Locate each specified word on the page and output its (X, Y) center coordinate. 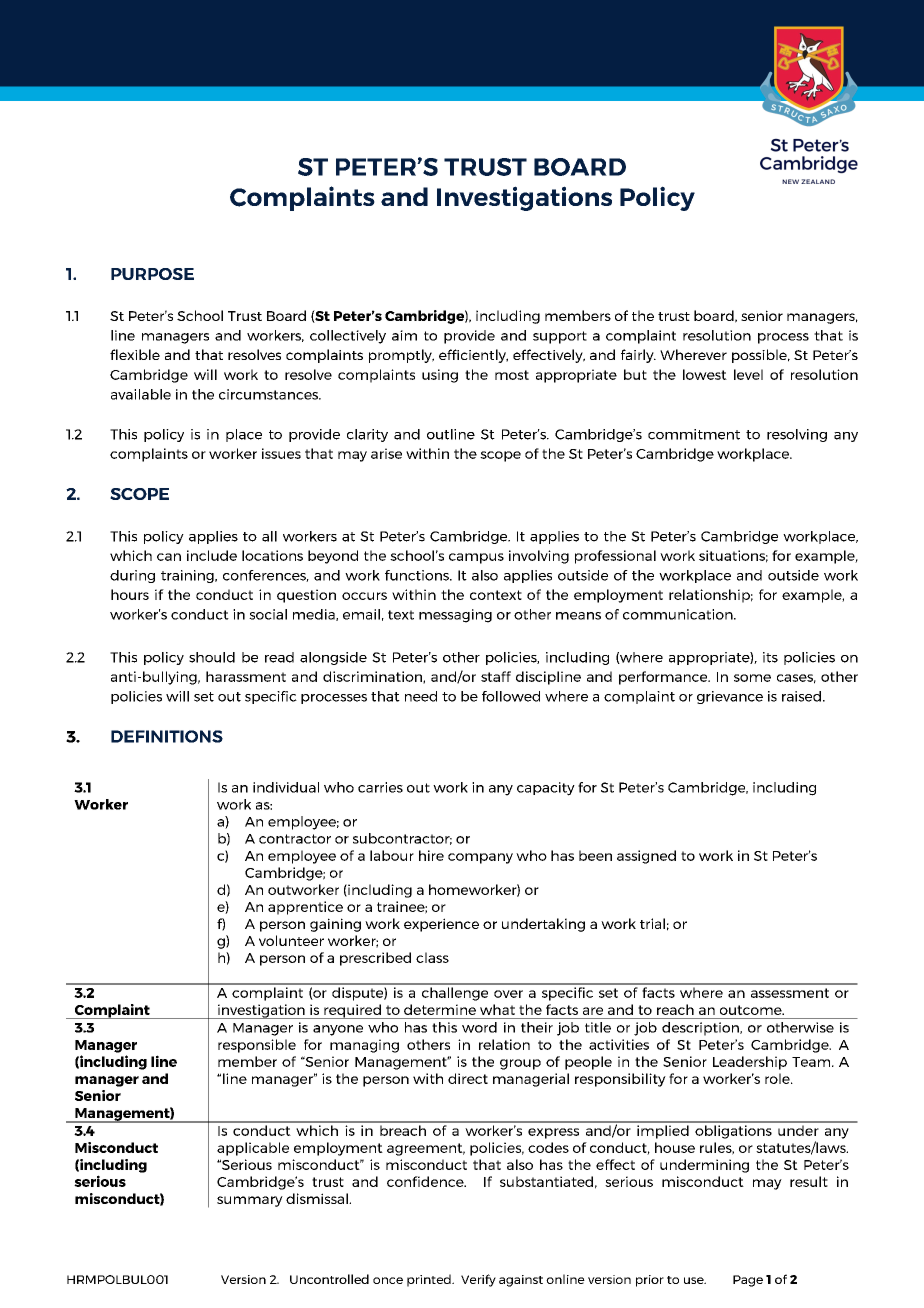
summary (250, 1201)
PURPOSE (152, 274)
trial (652, 923)
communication (679, 614)
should (212, 657)
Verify (478, 1280)
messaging (455, 616)
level (748, 374)
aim (404, 335)
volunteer (291, 940)
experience (441, 925)
